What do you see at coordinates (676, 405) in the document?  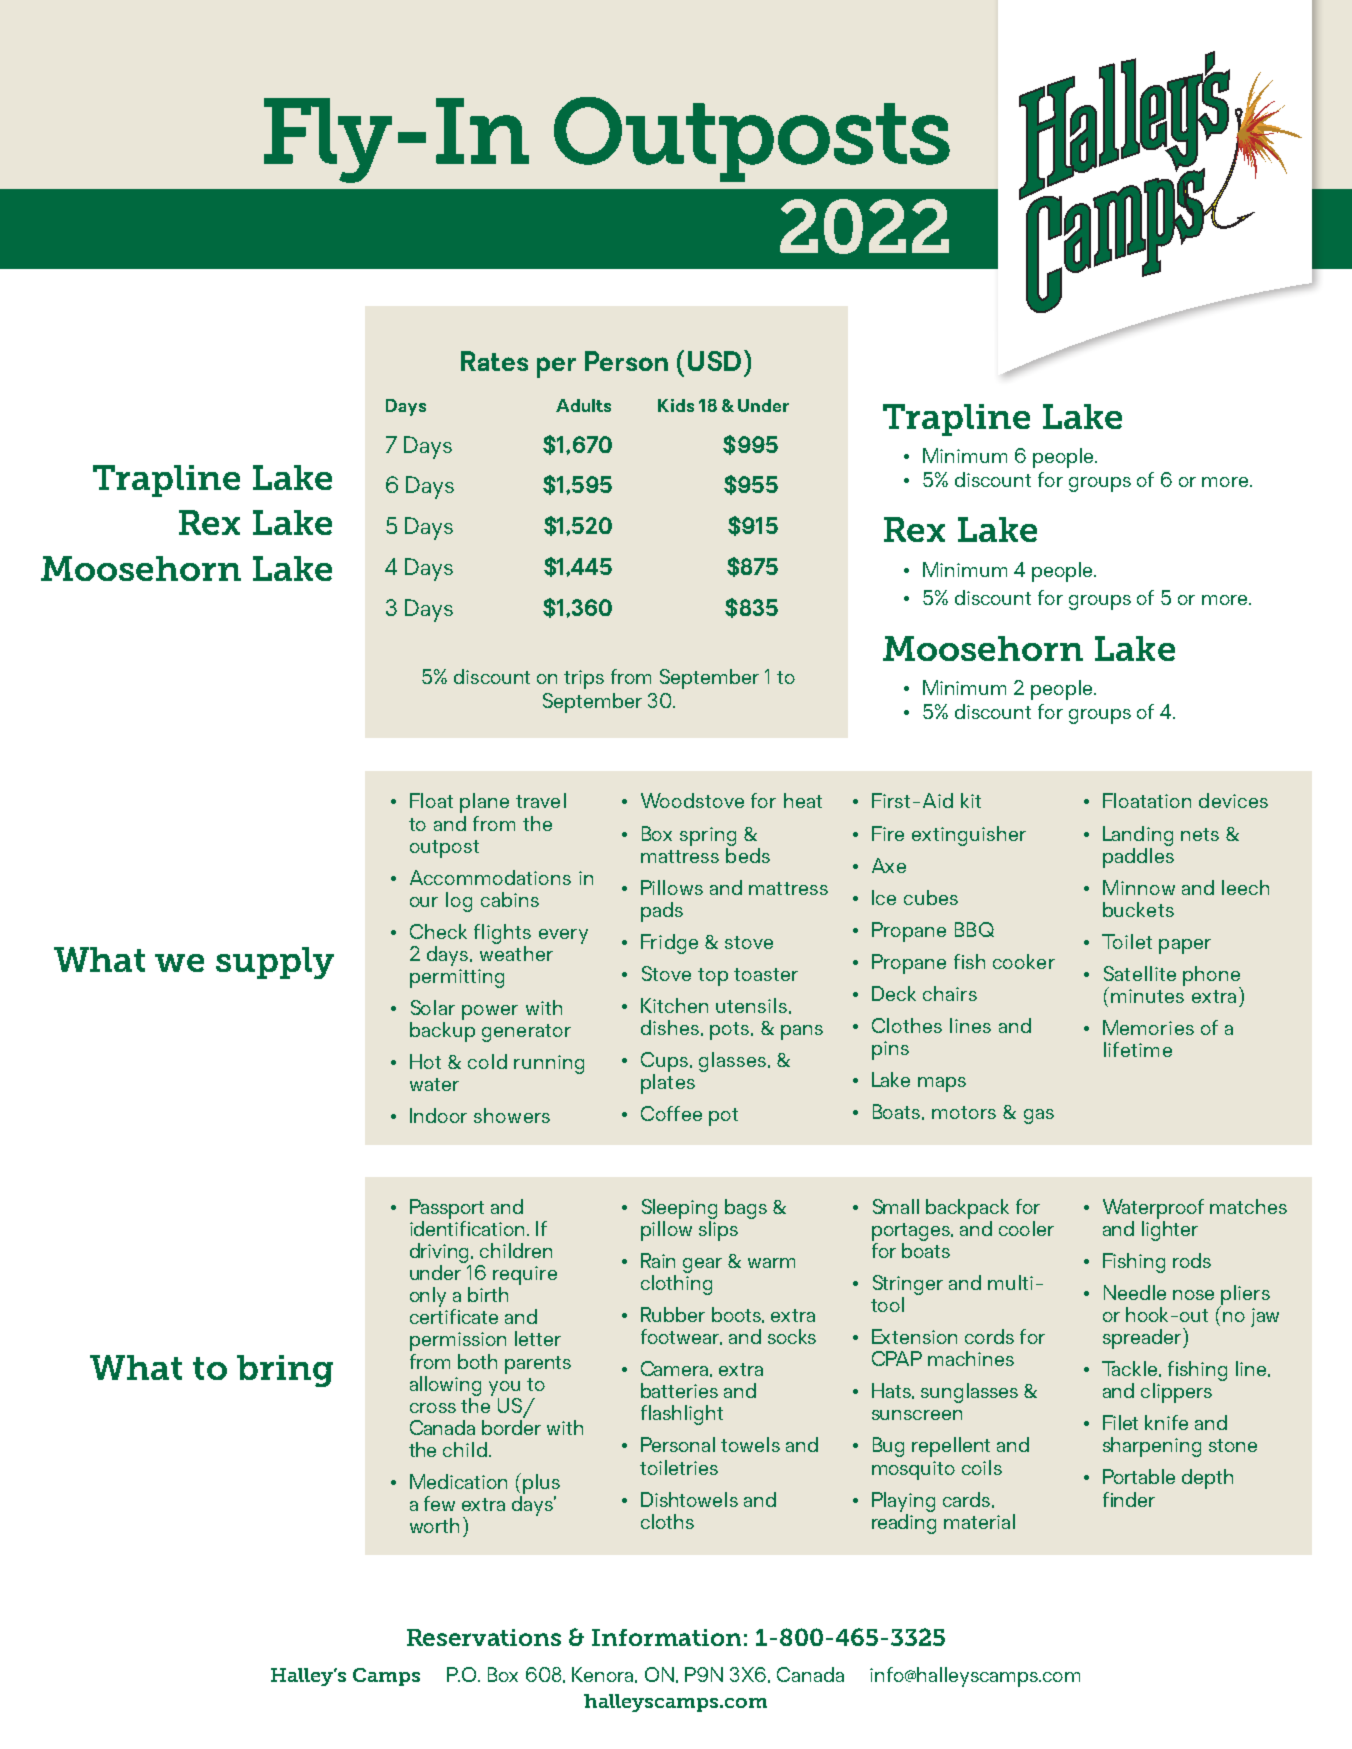 I see `Kids` at bounding box center [676, 405].
